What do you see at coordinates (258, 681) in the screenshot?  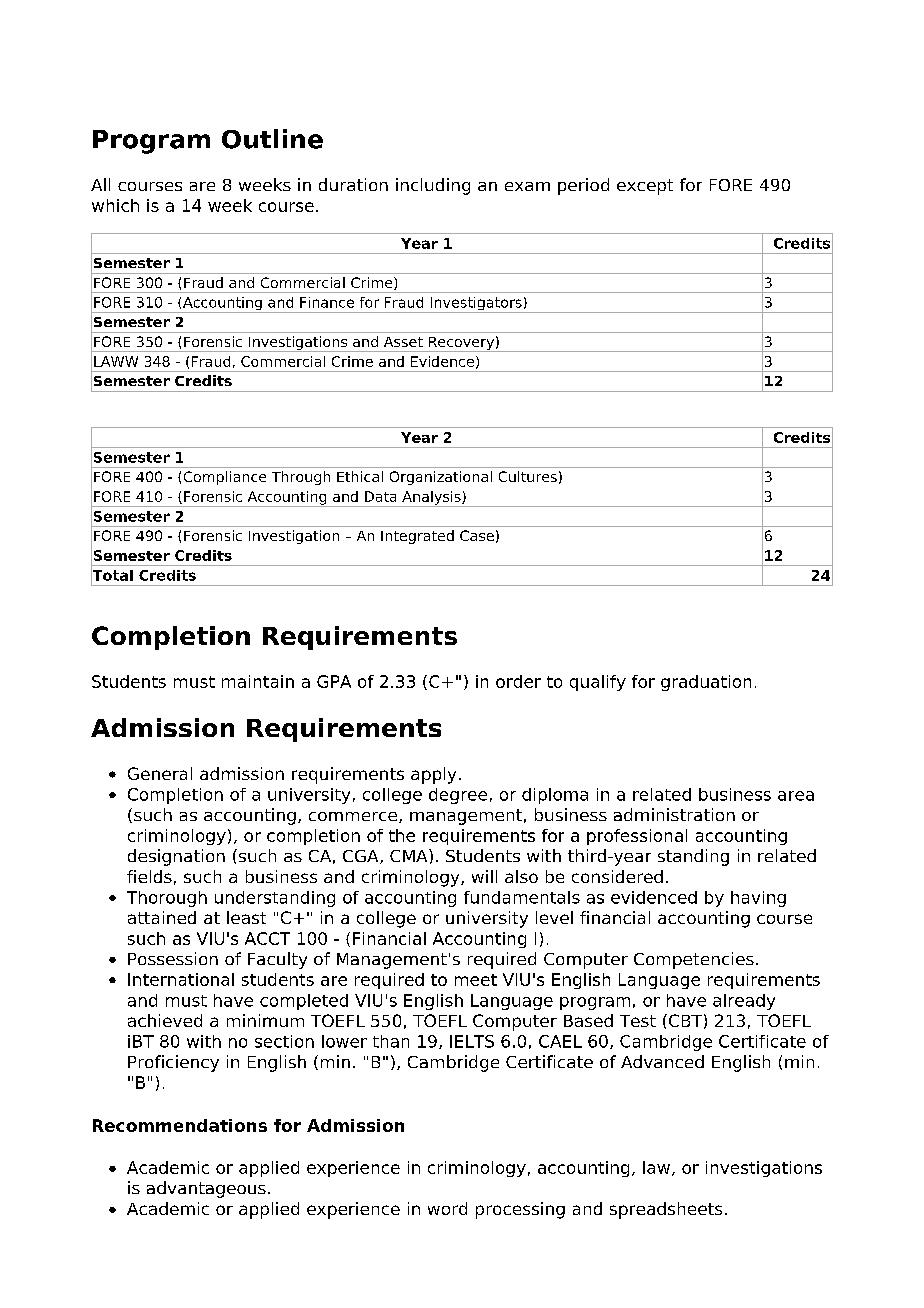 I see `maintain` at bounding box center [258, 681].
